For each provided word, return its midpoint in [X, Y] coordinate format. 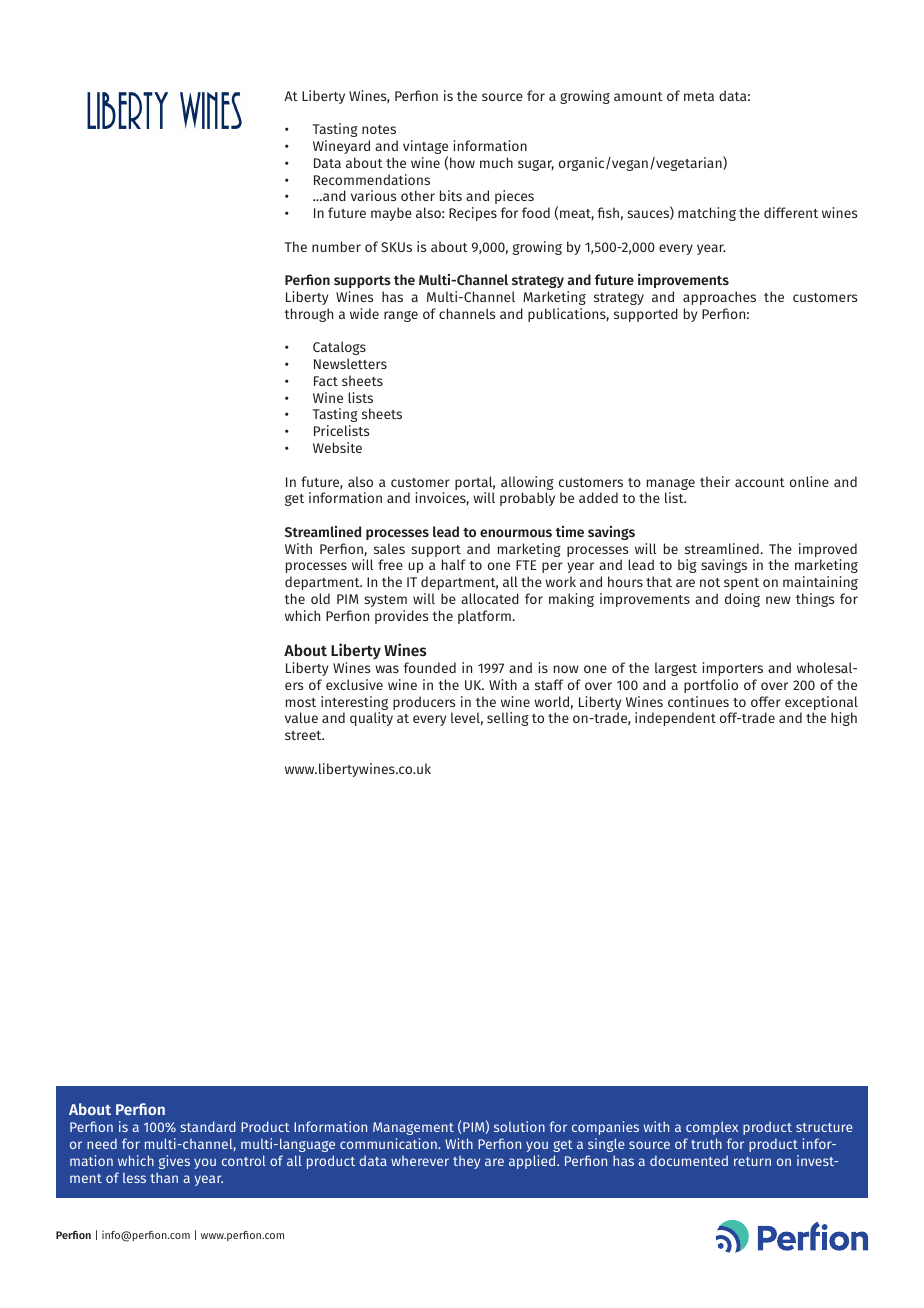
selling [508, 719]
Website [337, 447]
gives [174, 1162]
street [304, 735]
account [760, 482]
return [752, 1161]
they [466, 1162]
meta [699, 96]
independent [675, 719]
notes [379, 129]
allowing [527, 484]
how [462, 162]
